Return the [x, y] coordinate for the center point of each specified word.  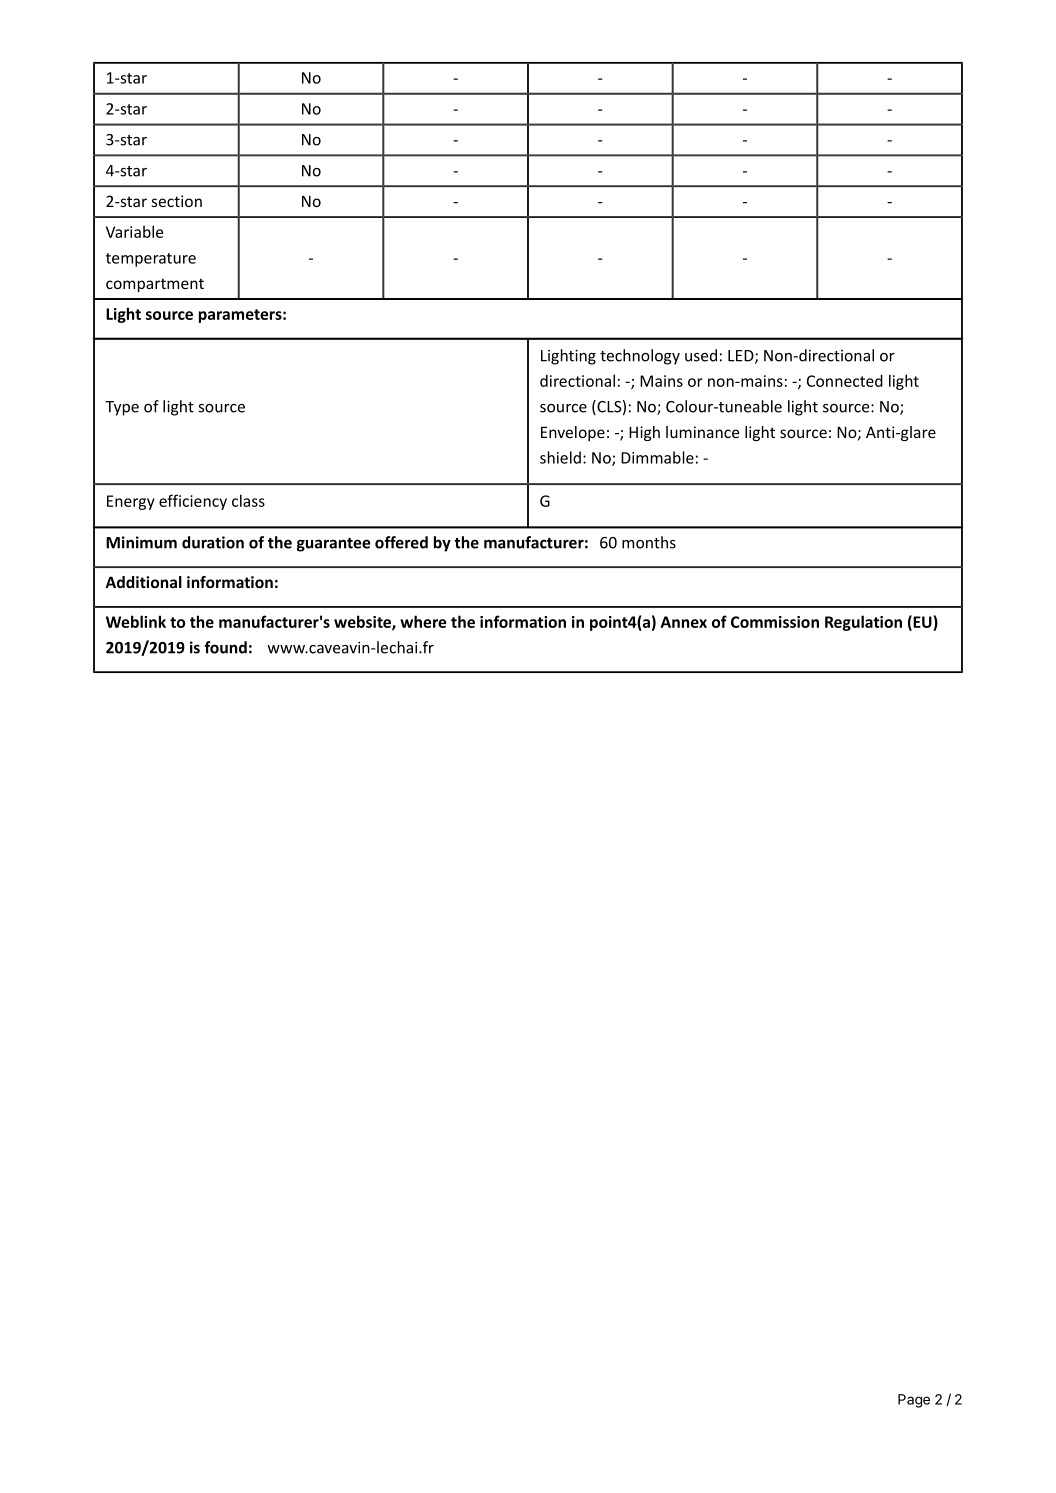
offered [401, 542]
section [177, 201]
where [423, 621]
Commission [775, 622]
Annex [684, 622]
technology [640, 357]
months [649, 542]
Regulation [863, 623]
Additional [143, 582]
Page [914, 1401]
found [225, 647]
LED [742, 357]
